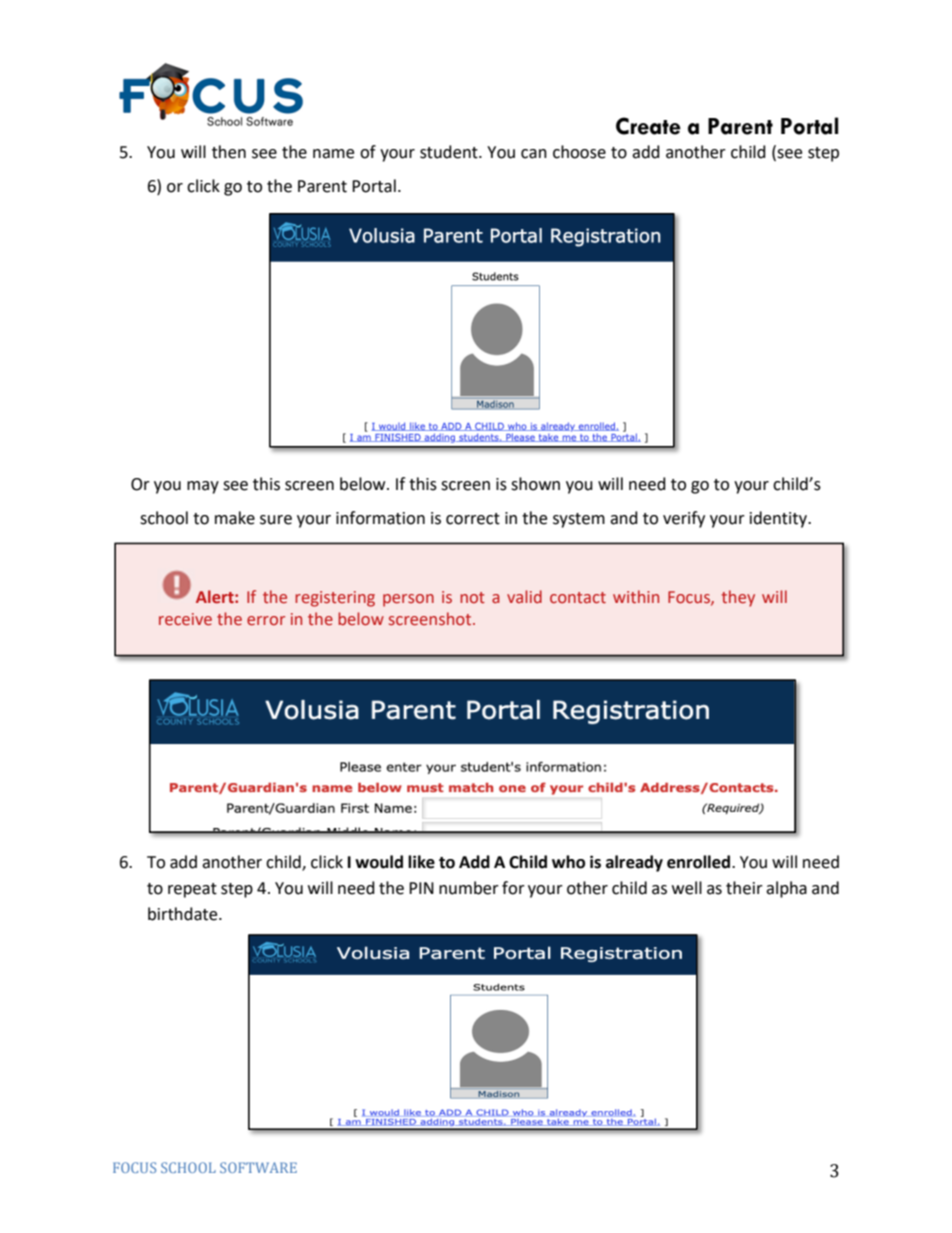  Describe the element at coordinates (524, 596) in the screenshot. I see `valid` at that location.
